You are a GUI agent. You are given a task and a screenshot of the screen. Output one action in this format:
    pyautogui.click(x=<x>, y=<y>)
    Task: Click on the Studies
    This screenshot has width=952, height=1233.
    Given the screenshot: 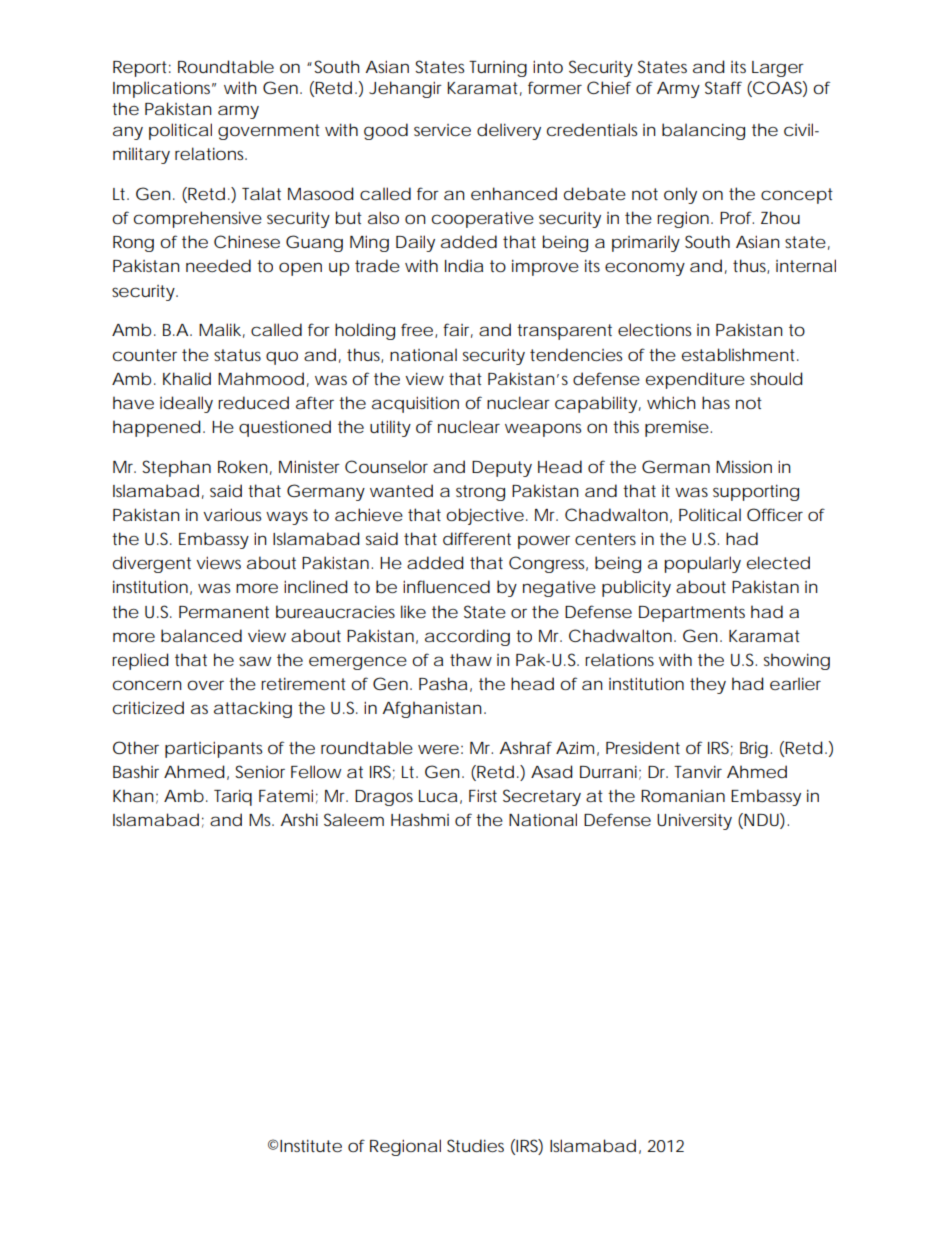 What is the action you would take?
    pyautogui.click(x=475, y=1145)
